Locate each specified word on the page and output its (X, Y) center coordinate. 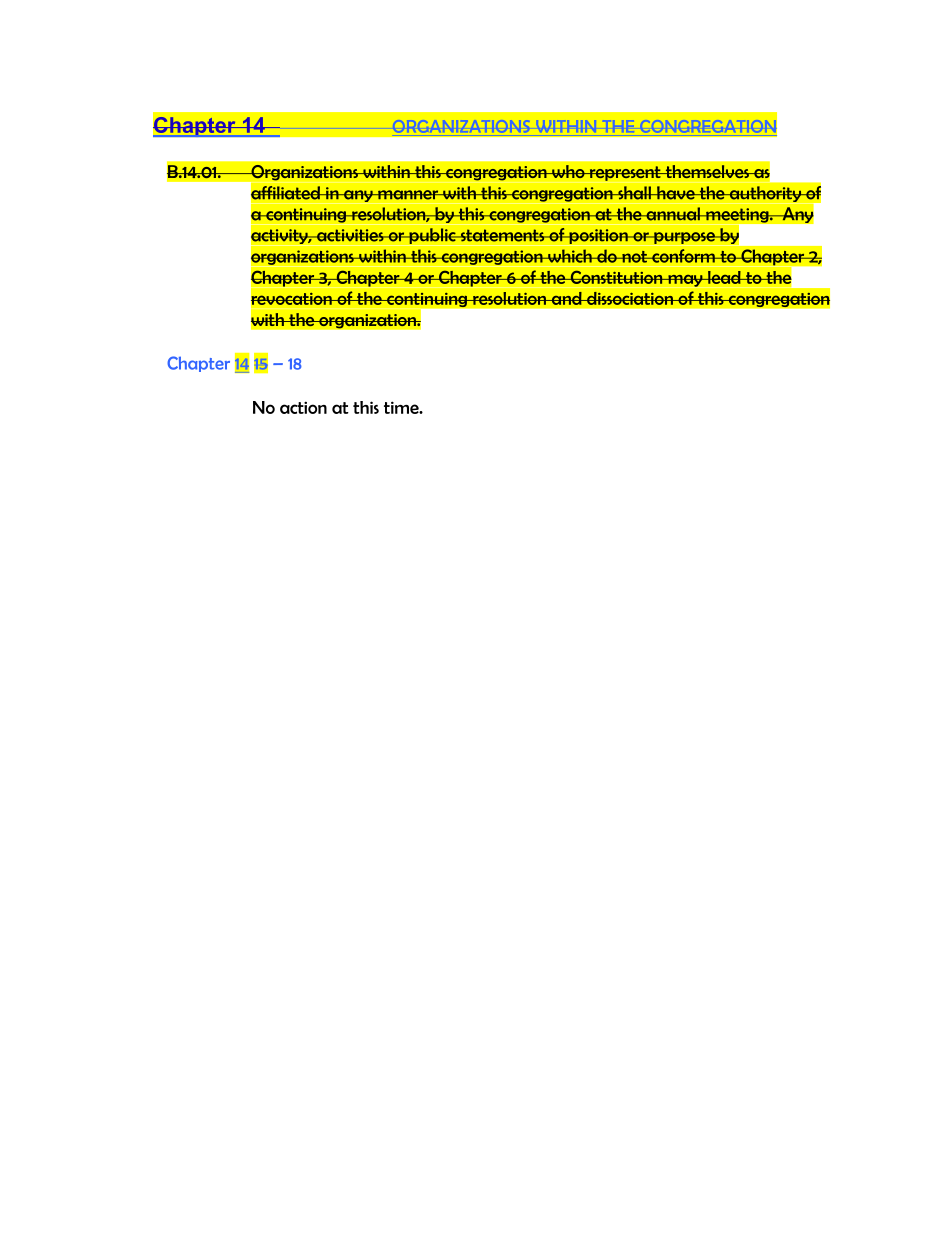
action (303, 407)
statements (502, 235)
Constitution (616, 277)
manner (408, 195)
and (567, 298)
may (685, 281)
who (568, 171)
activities (350, 235)
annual (673, 214)
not (634, 257)
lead (724, 277)
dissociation (630, 298)
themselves (707, 172)
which (570, 256)
